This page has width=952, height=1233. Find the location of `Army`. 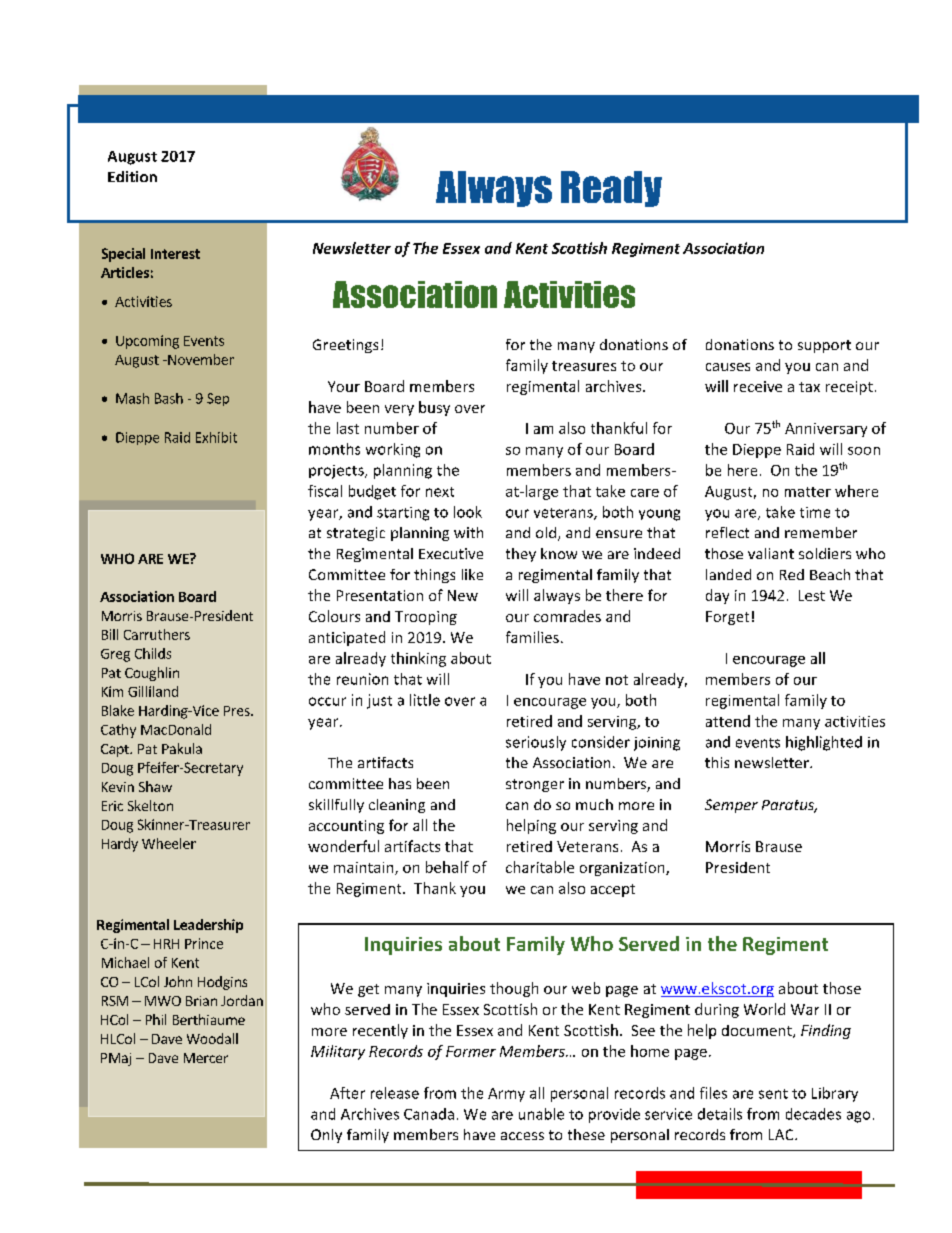

Army is located at coordinates (506, 1095).
